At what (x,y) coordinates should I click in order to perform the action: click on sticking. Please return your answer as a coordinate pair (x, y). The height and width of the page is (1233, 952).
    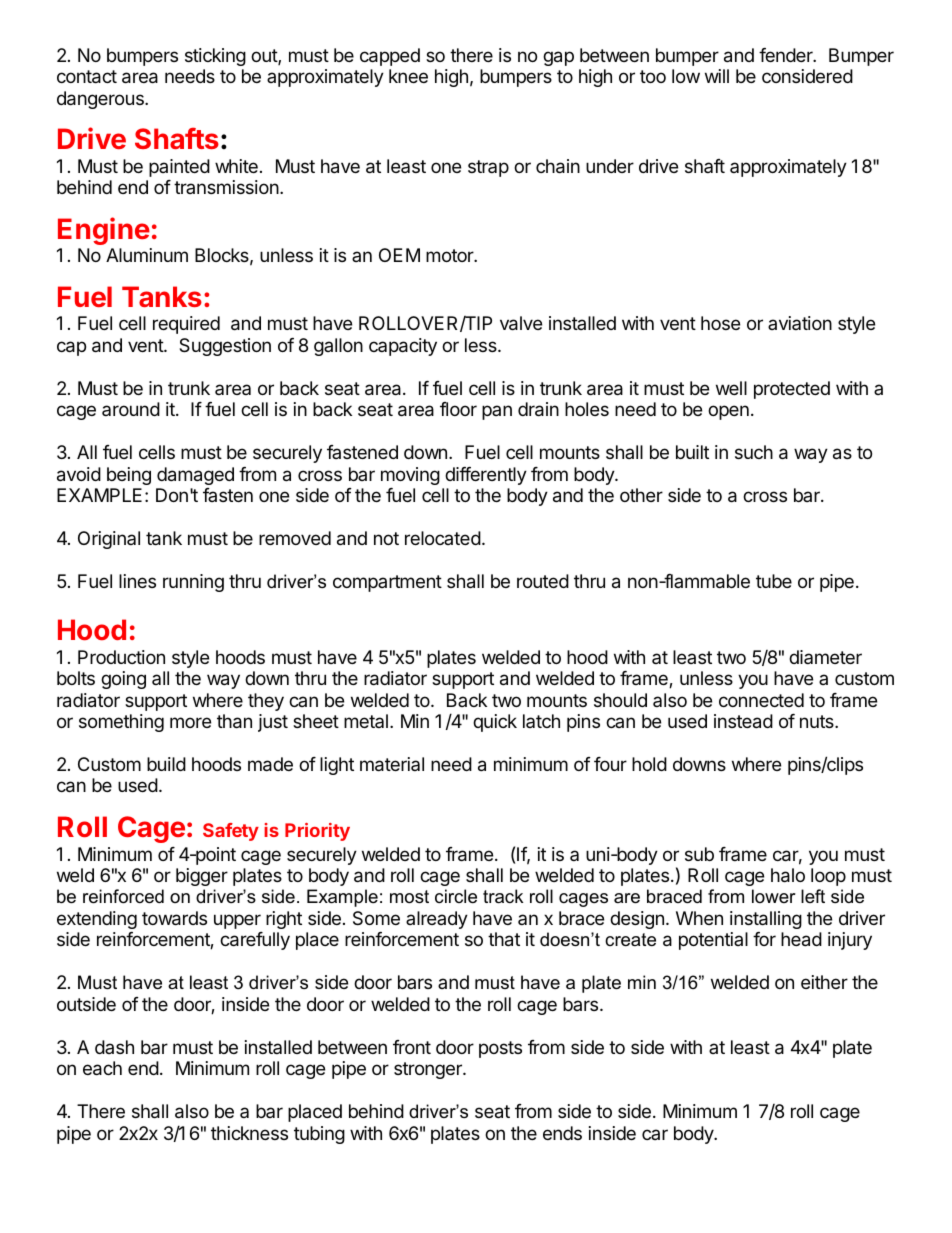
    Looking at the image, I should click on (215, 57).
